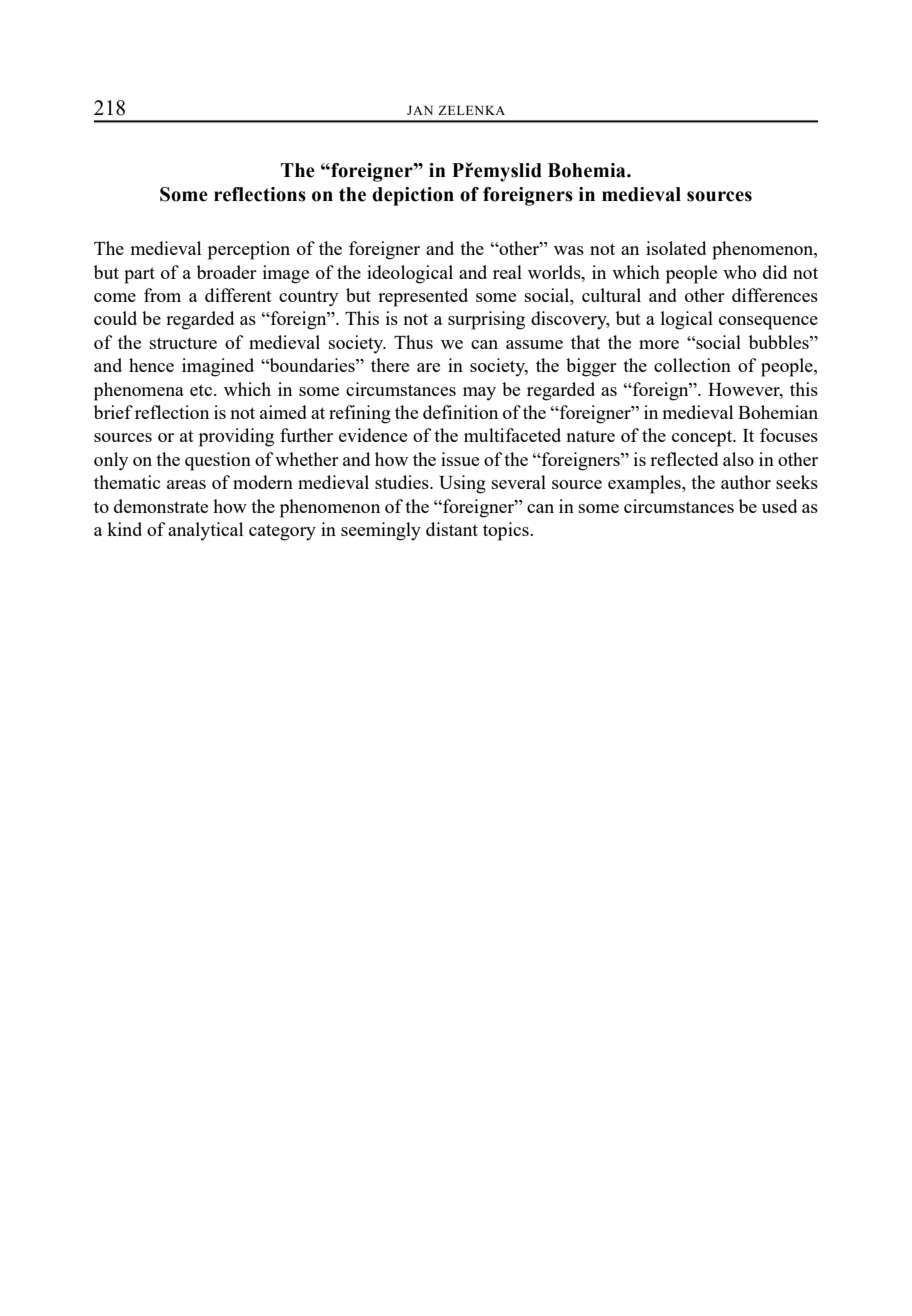 The height and width of the screenshot is (1316, 912). What do you see at coordinates (739, 272) in the screenshot?
I see `who` at bounding box center [739, 272].
